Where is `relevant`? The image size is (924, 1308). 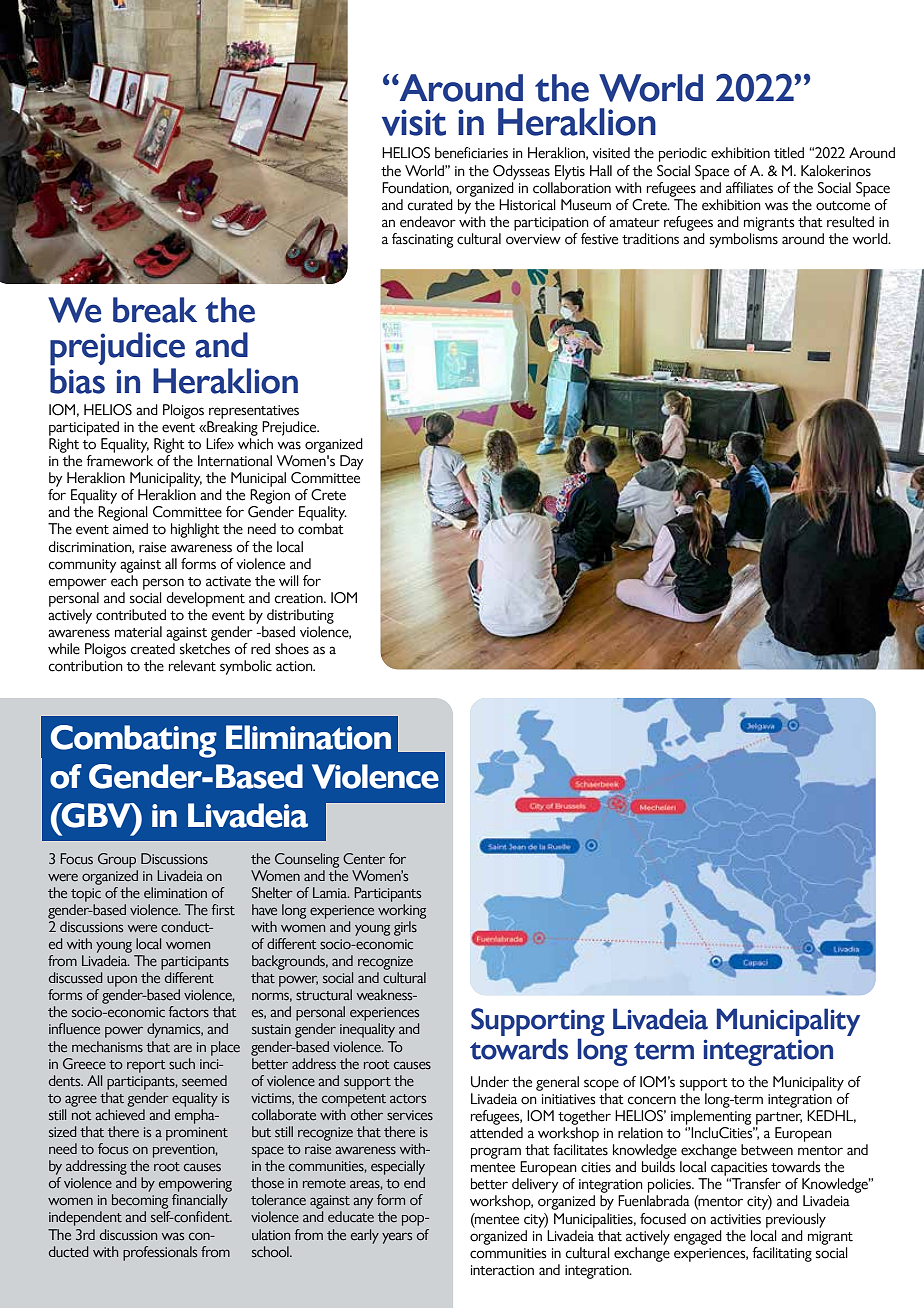 relevant is located at coordinates (192, 666).
